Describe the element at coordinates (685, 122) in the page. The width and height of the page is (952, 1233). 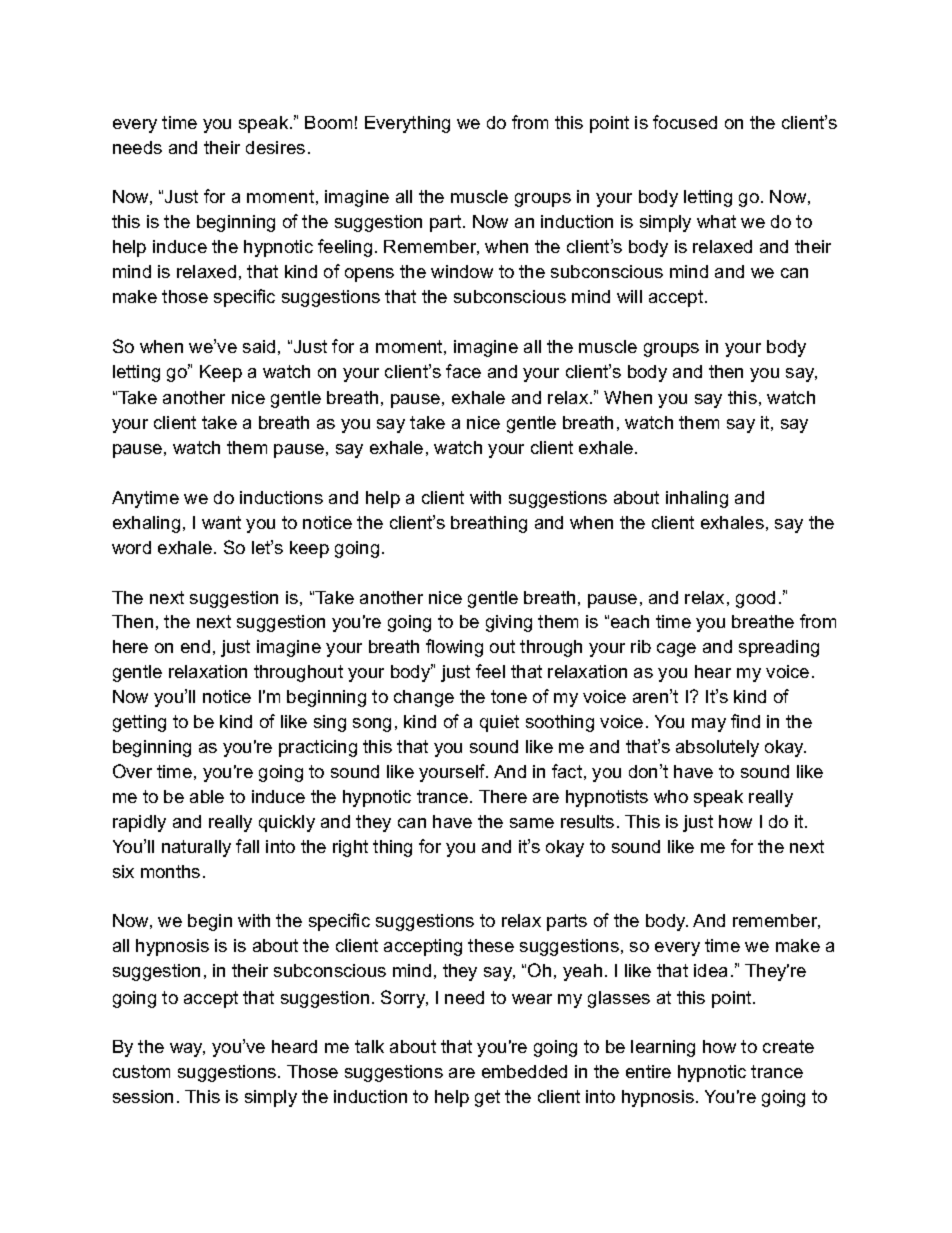
I see `focused` at that location.
